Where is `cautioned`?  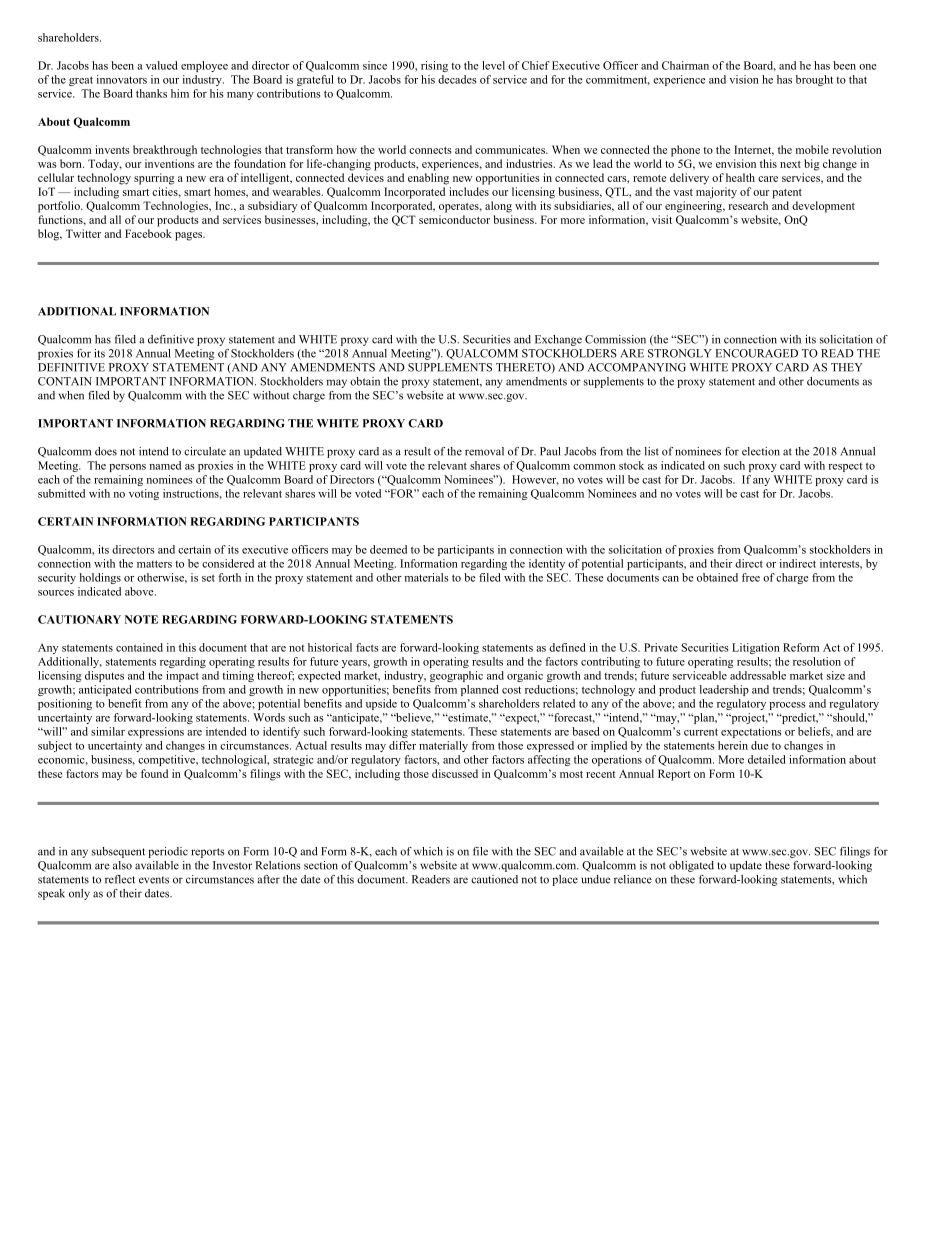 cautioned is located at coordinates (494, 879).
